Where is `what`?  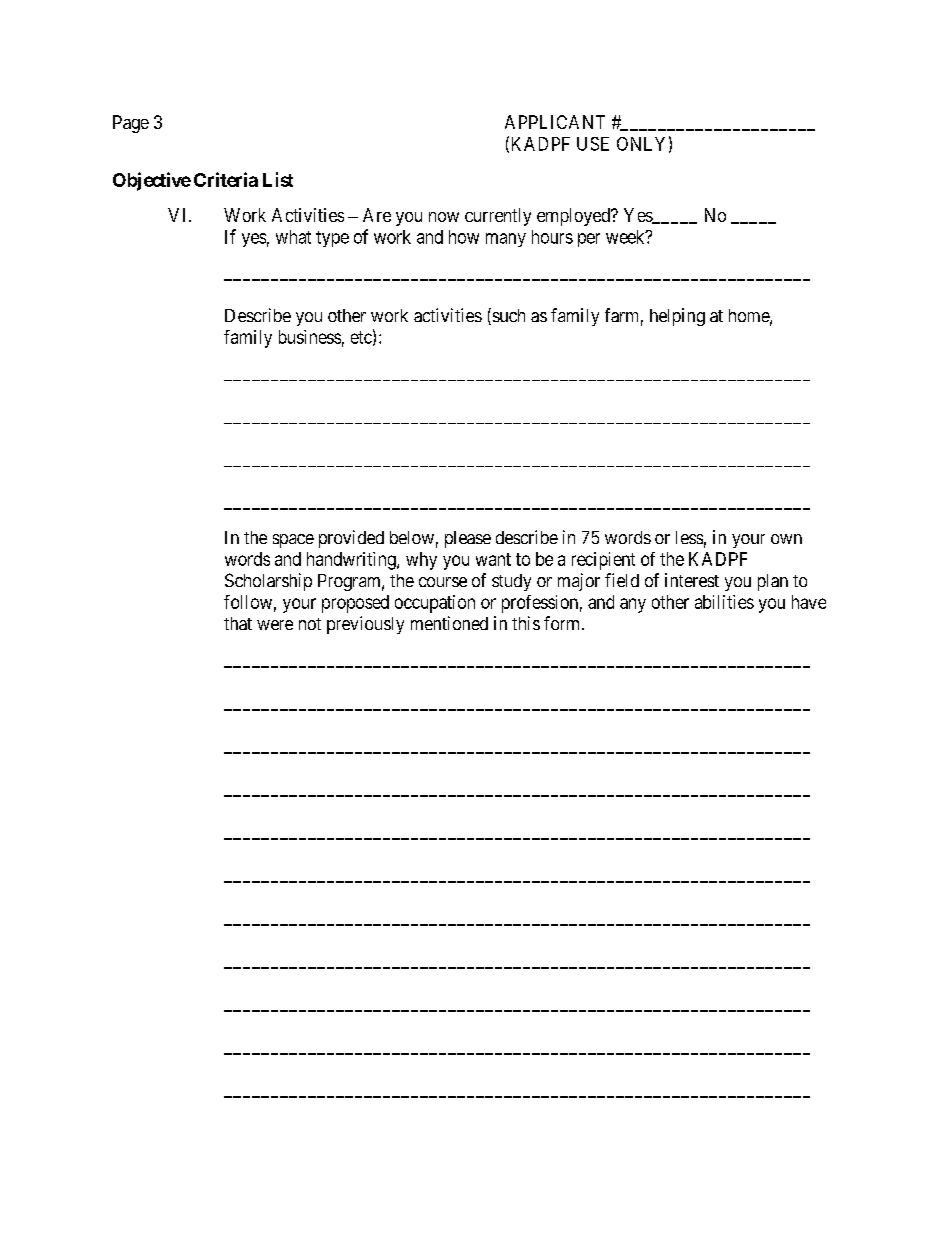 what is located at coordinates (293, 237).
